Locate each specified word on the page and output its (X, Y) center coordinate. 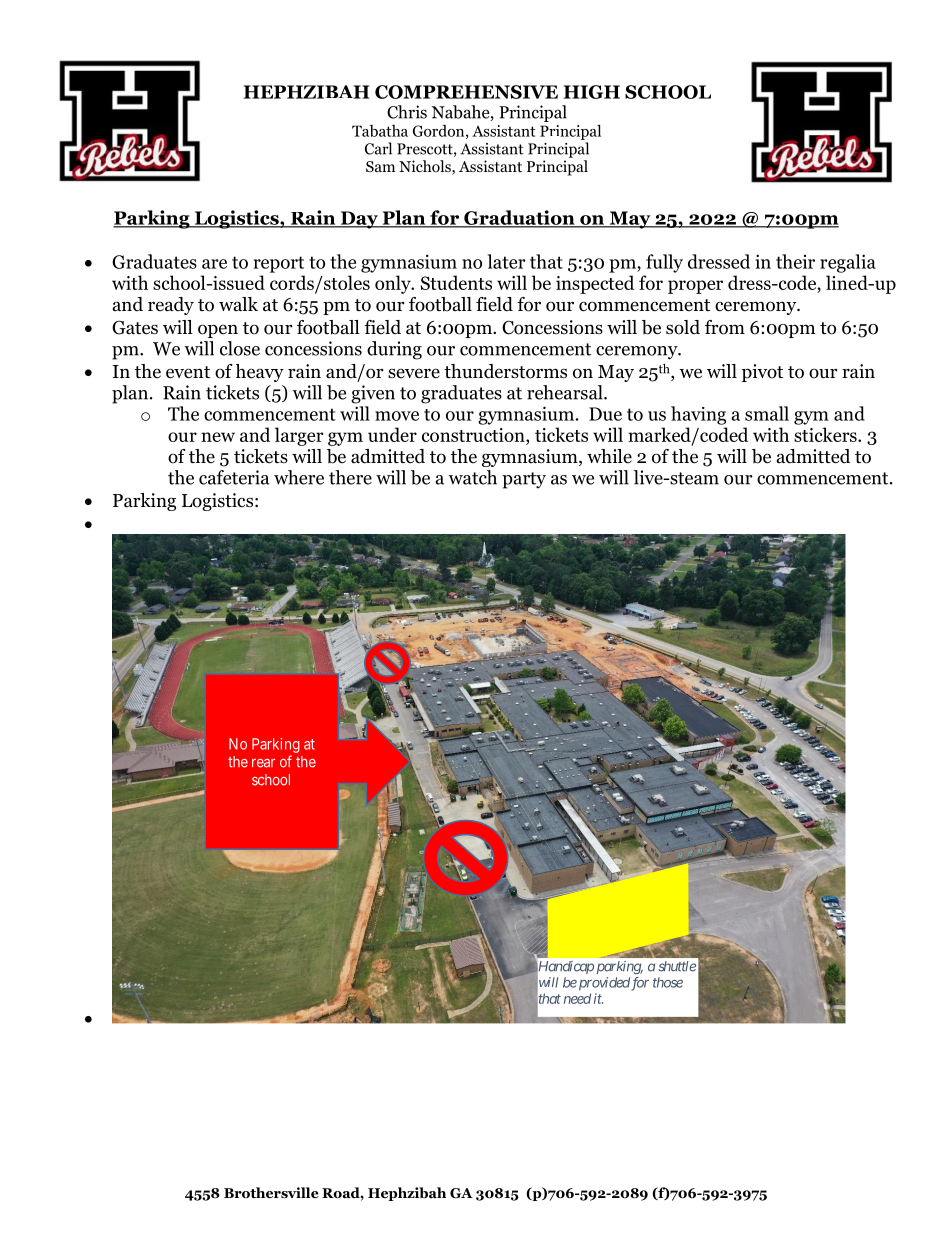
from (725, 327)
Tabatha (380, 131)
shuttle (677, 966)
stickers (826, 434)
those (668, 982)
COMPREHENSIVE (466, 92)
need (577, 998)
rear (263, 763)
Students (456, 282)
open (218, 331)
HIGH (592, 92)
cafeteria (234, 477)
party (524, 480)
